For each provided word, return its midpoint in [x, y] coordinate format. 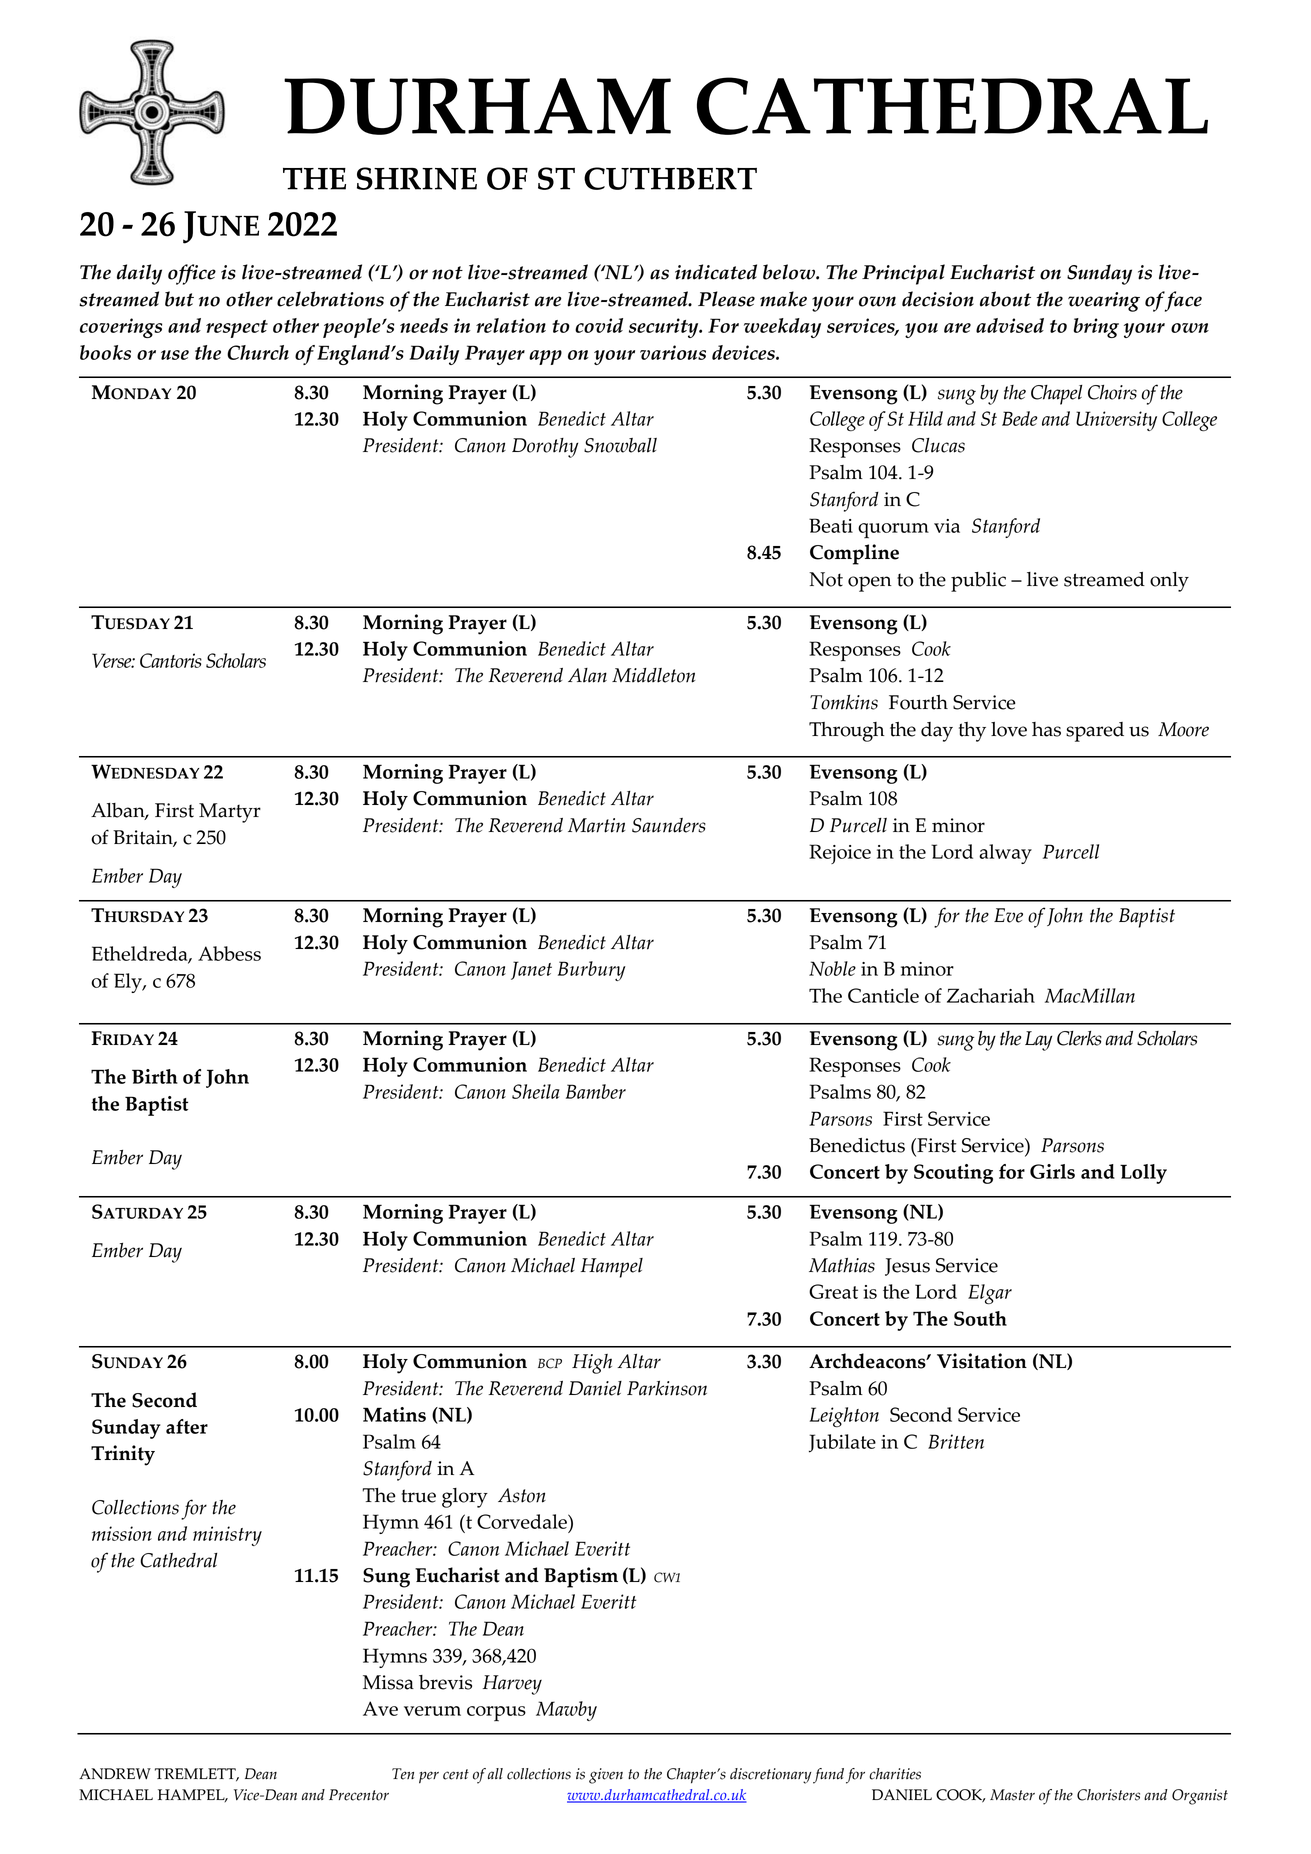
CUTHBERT [670, 178]
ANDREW [115, 1774]
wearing [1104, 302]
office [192, 274]
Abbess [229, 953]
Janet [531, 970]
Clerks [1079, 1038]
